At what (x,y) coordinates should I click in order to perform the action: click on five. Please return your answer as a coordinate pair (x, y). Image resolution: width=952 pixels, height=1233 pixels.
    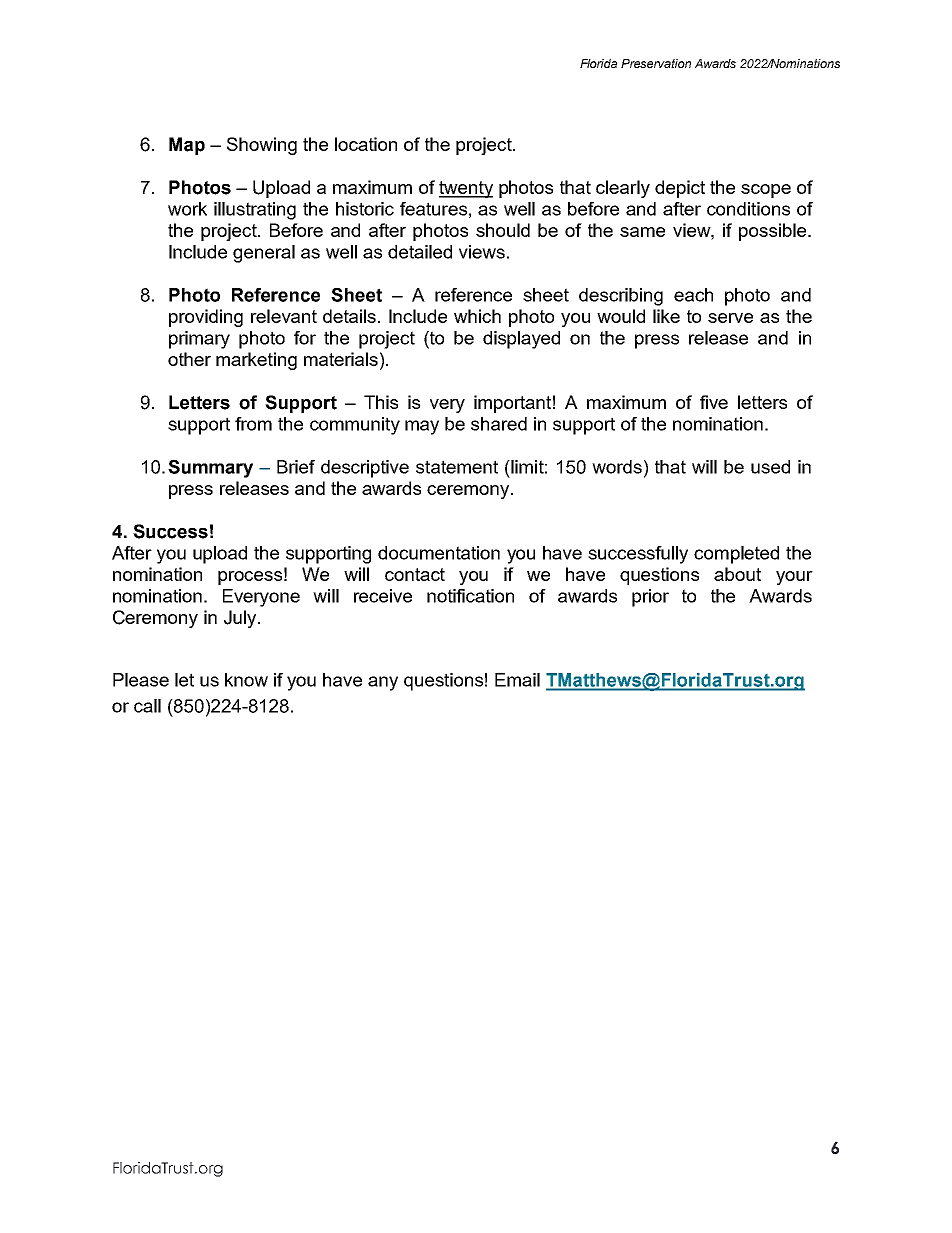
    Looking at the image, I should click on (714, 402).
